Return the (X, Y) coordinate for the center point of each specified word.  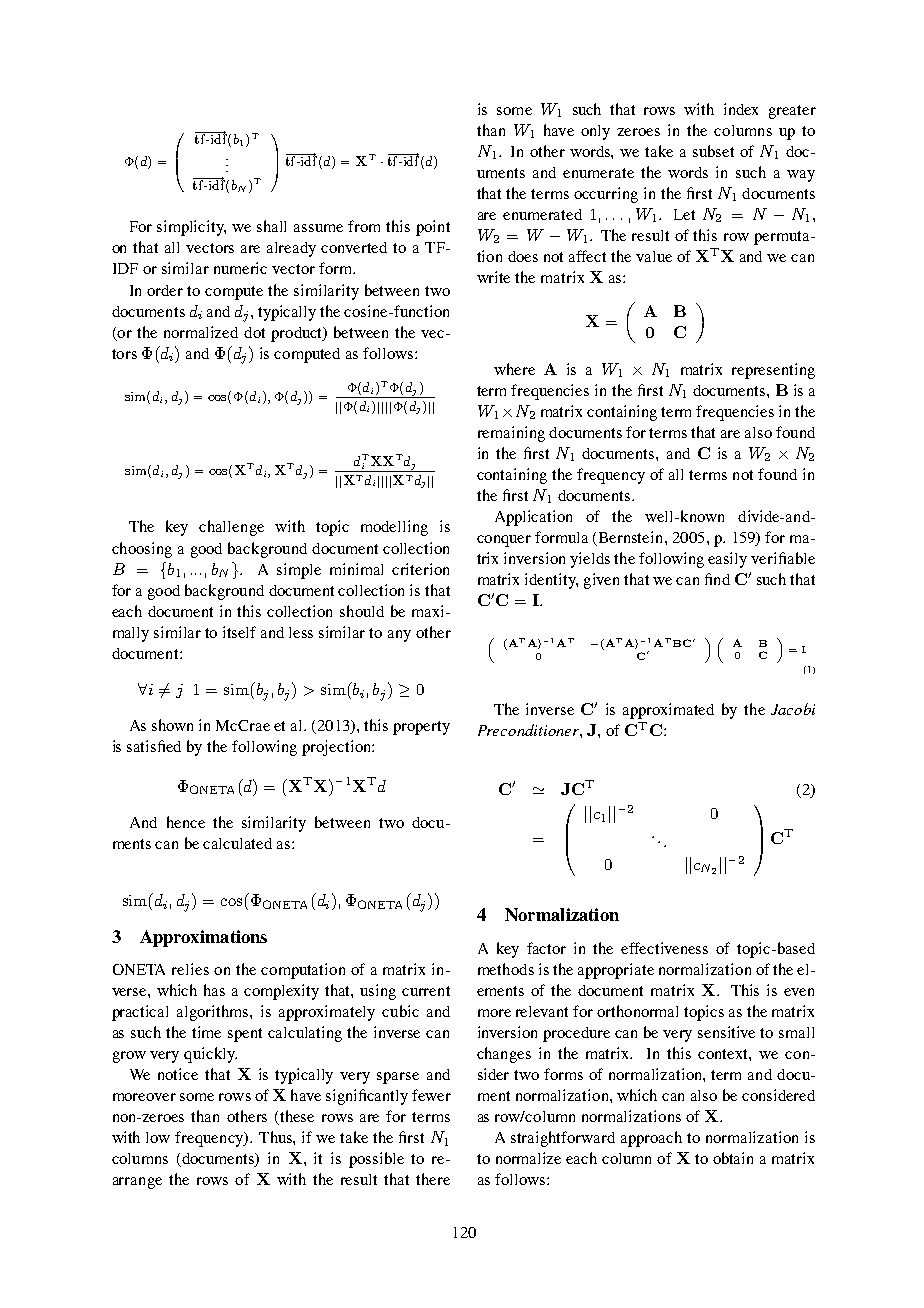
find (717, 579)
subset (713, 151)
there (433, 1179)
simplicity (191, 228)
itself (239, 632)
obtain (733, 1158)
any (399, 636)
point (433, 228)
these (296, 1117)
